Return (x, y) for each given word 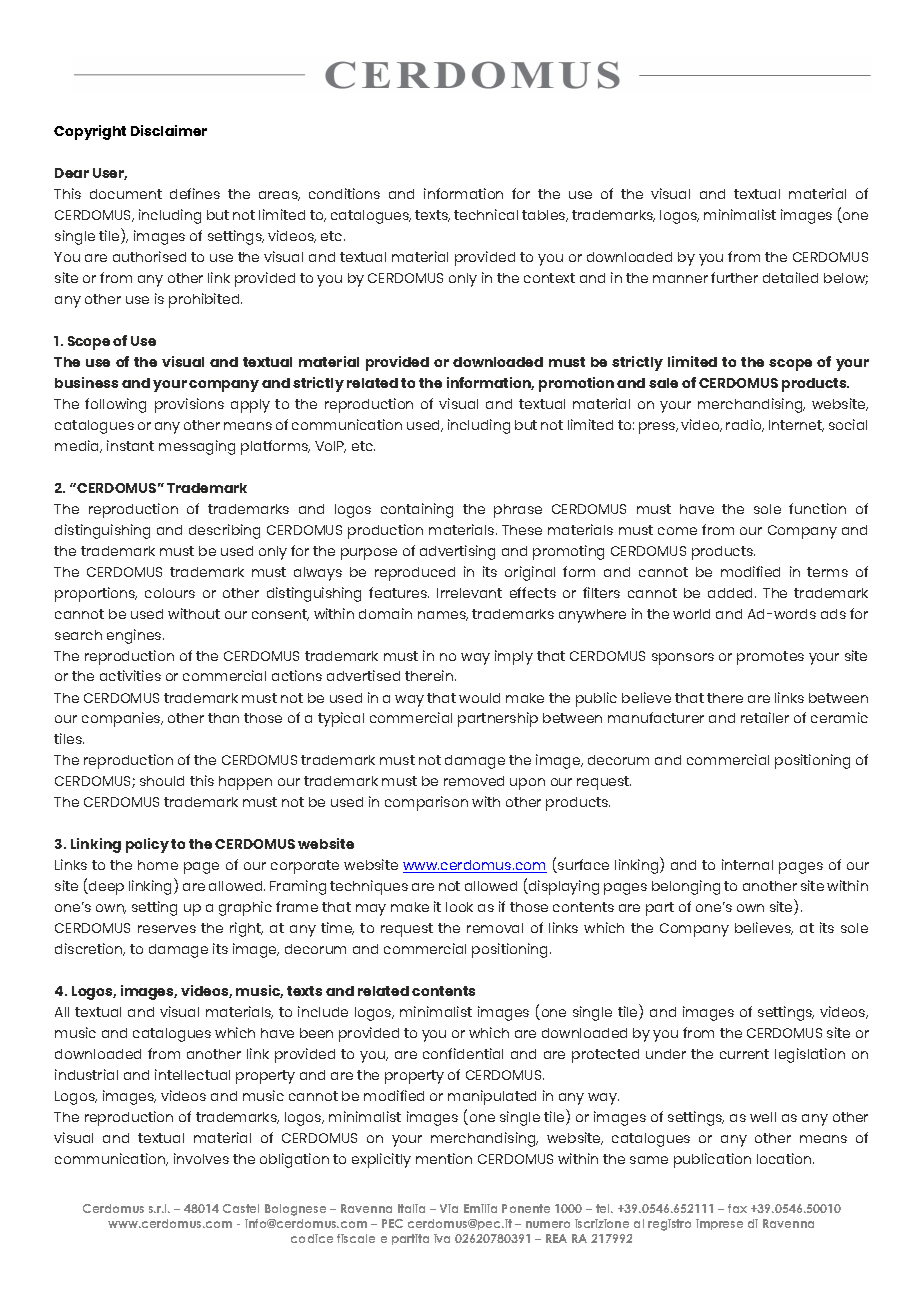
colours (170, 593)
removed (474, 781)
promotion (576, 384)
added (732, 593)
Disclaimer (169, 130)
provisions (189, 405)
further (734, 277)
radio (745, 425)
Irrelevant (469, 593)
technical (486, 214)
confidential (463, 1053)
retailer (765, 717)
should (162, 781)
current (744, 1054)
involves (201, 1158)
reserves (167, 929)
